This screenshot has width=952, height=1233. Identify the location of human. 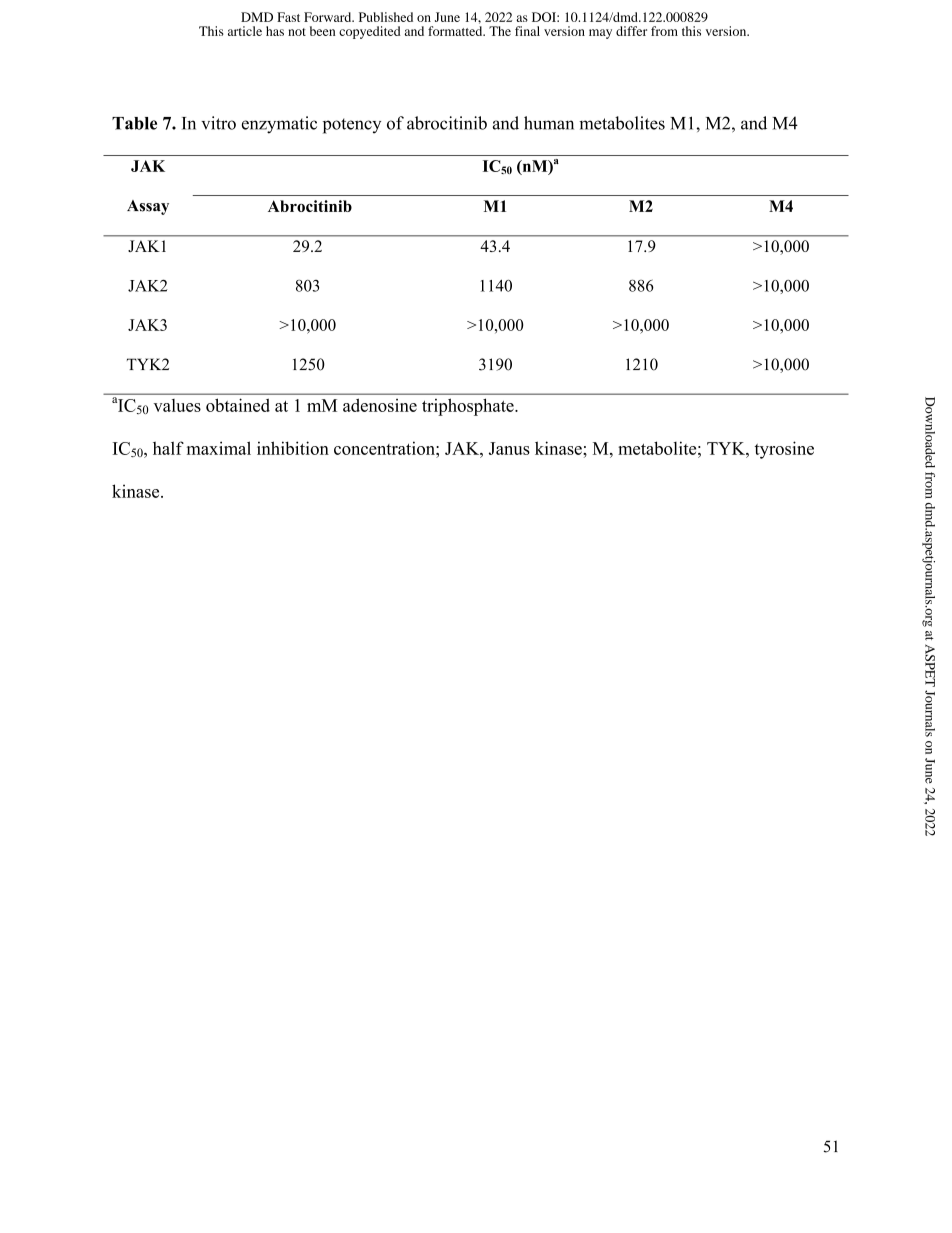
(549, 123).
